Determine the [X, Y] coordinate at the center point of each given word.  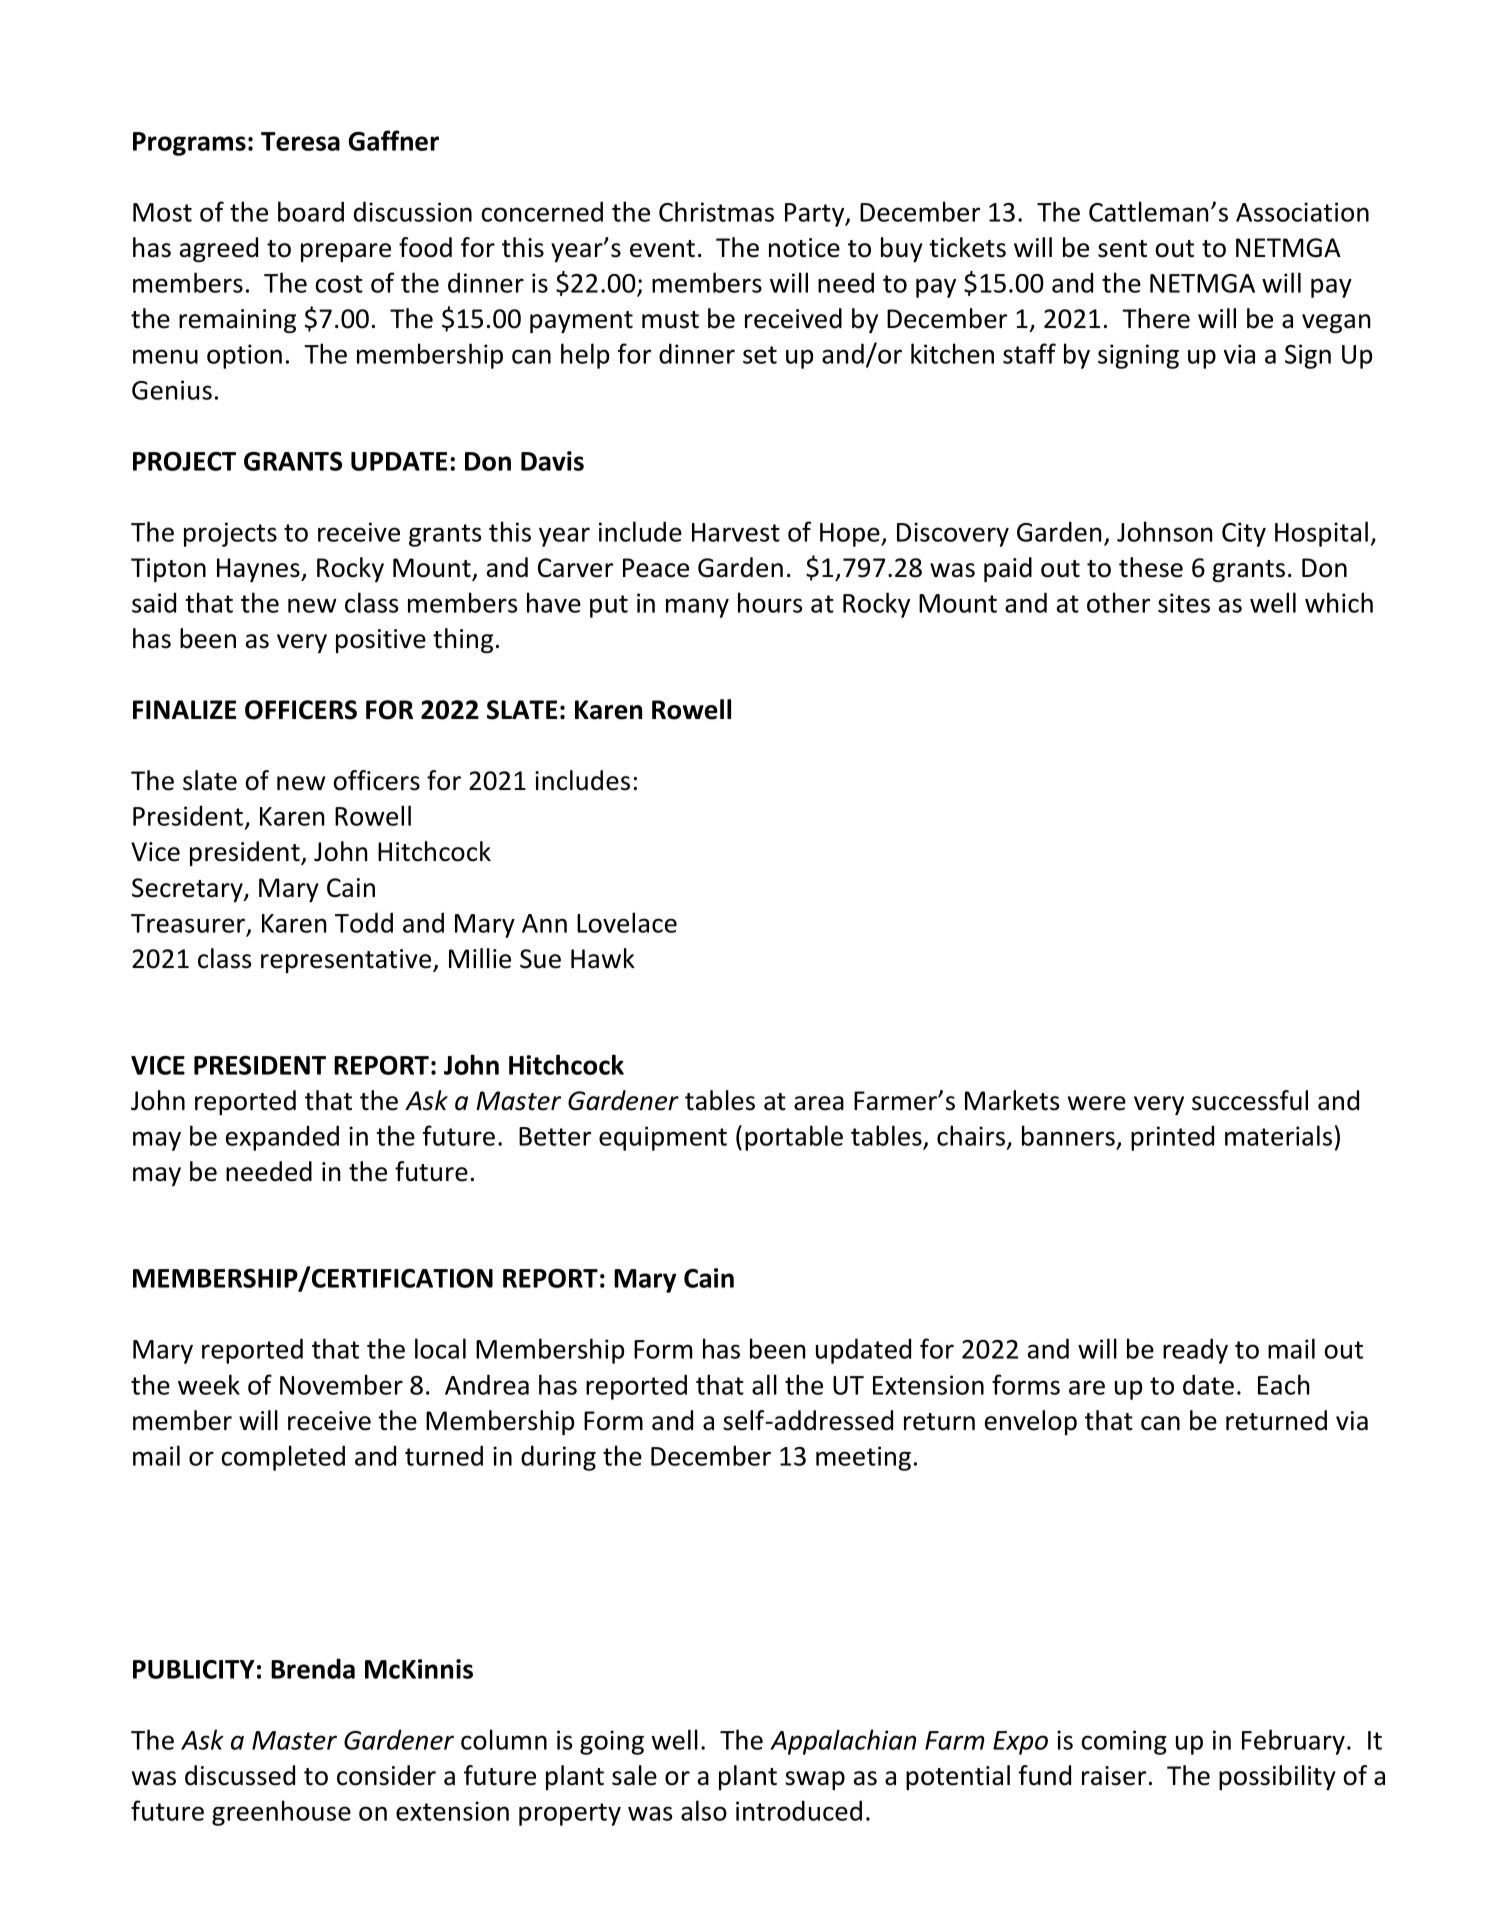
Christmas [716, 211]
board [311, 211]
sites [1184, 603]
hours [770, 602]
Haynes [259, 570]
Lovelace [627, 922]
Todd [364, 922]
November [341, 1384]
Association [1302, 212]
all [764, 1384]
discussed [240, 1775]
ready [1195, 1351]
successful [1250, 1100]
